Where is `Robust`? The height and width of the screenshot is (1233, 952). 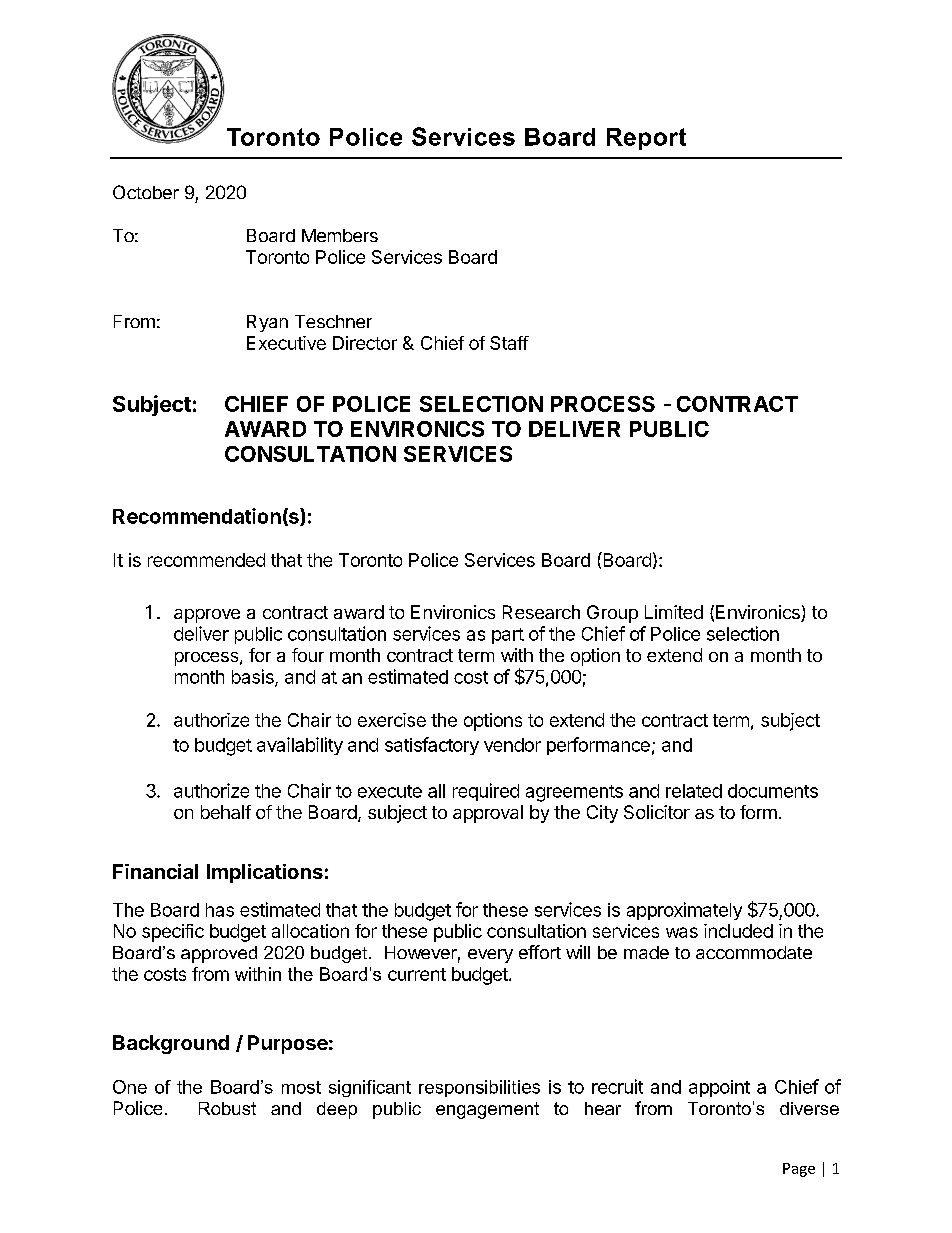 Robust is located at coordinates (227, 1108).
